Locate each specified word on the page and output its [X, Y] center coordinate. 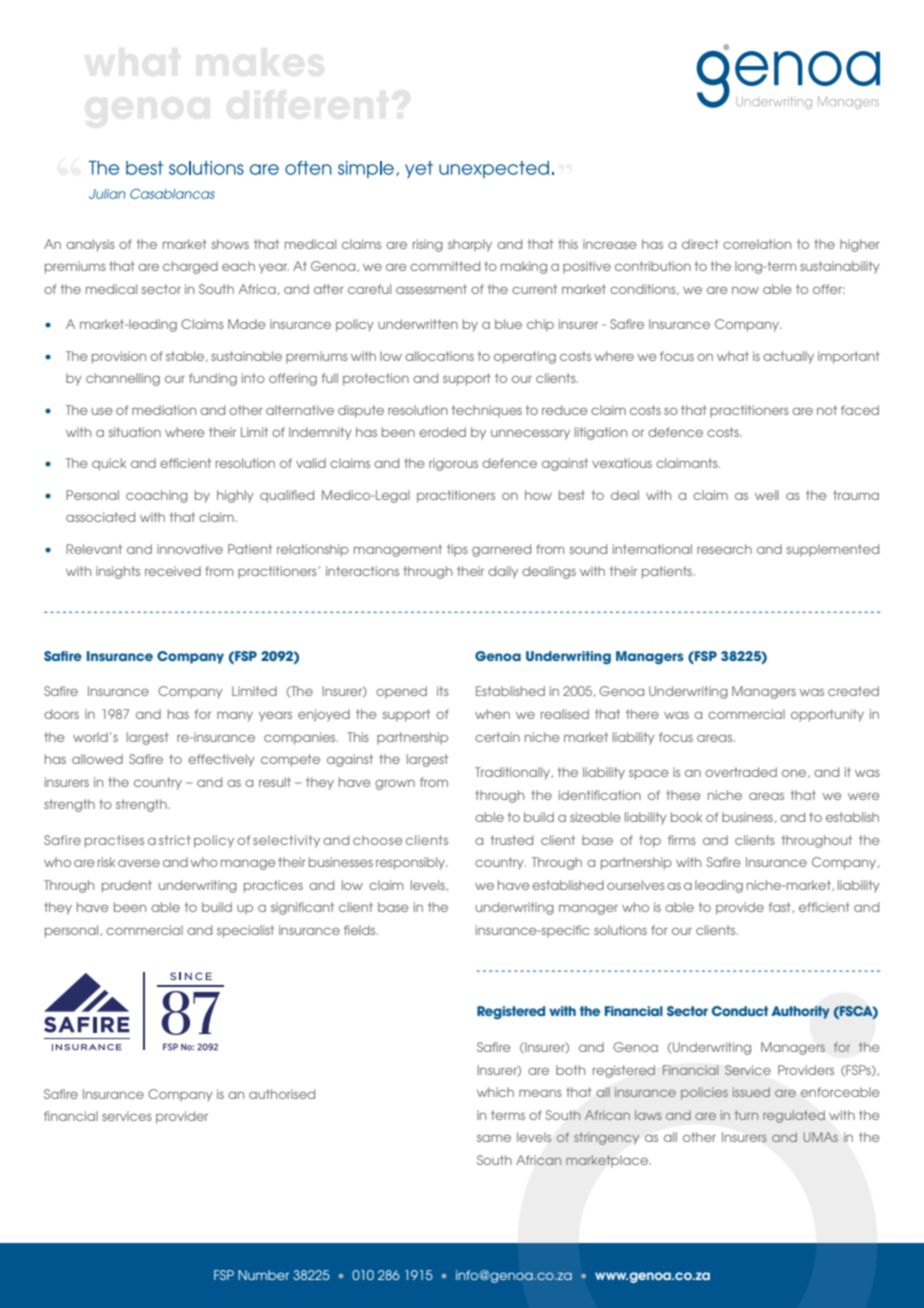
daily [503, 572]
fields [361, 930]
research [724, 549]
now [745, 290]
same [494, 1138]
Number [263, 1275]
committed [445, 266]
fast [781, 907]
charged [190, 267]
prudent [127, 886]
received [173, 571]
